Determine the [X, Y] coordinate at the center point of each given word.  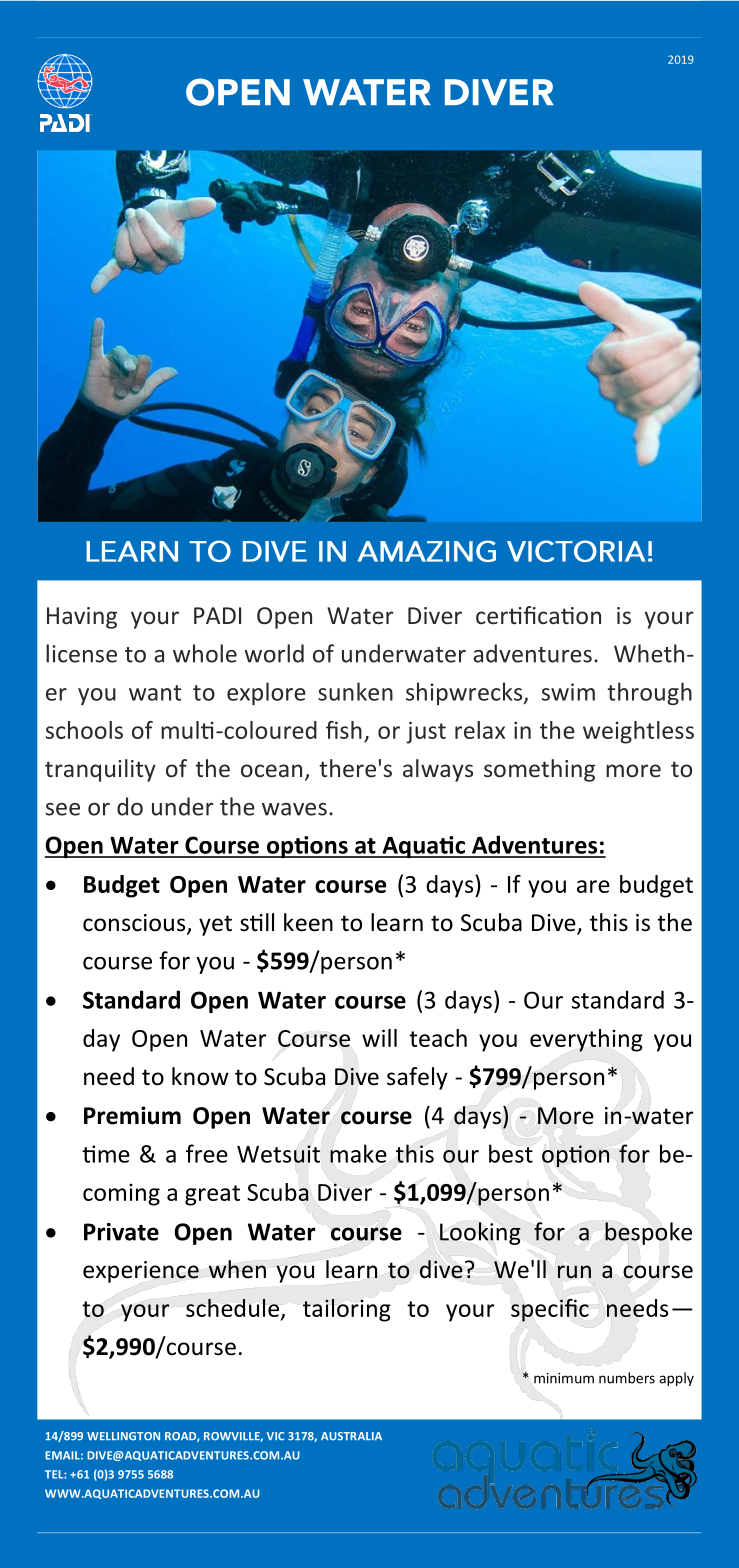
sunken [355, 691]
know [200, 1076]
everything [586, 1040]
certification [538, 615]
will [379, 1038]
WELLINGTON [123, 1436]
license [81, 653]
